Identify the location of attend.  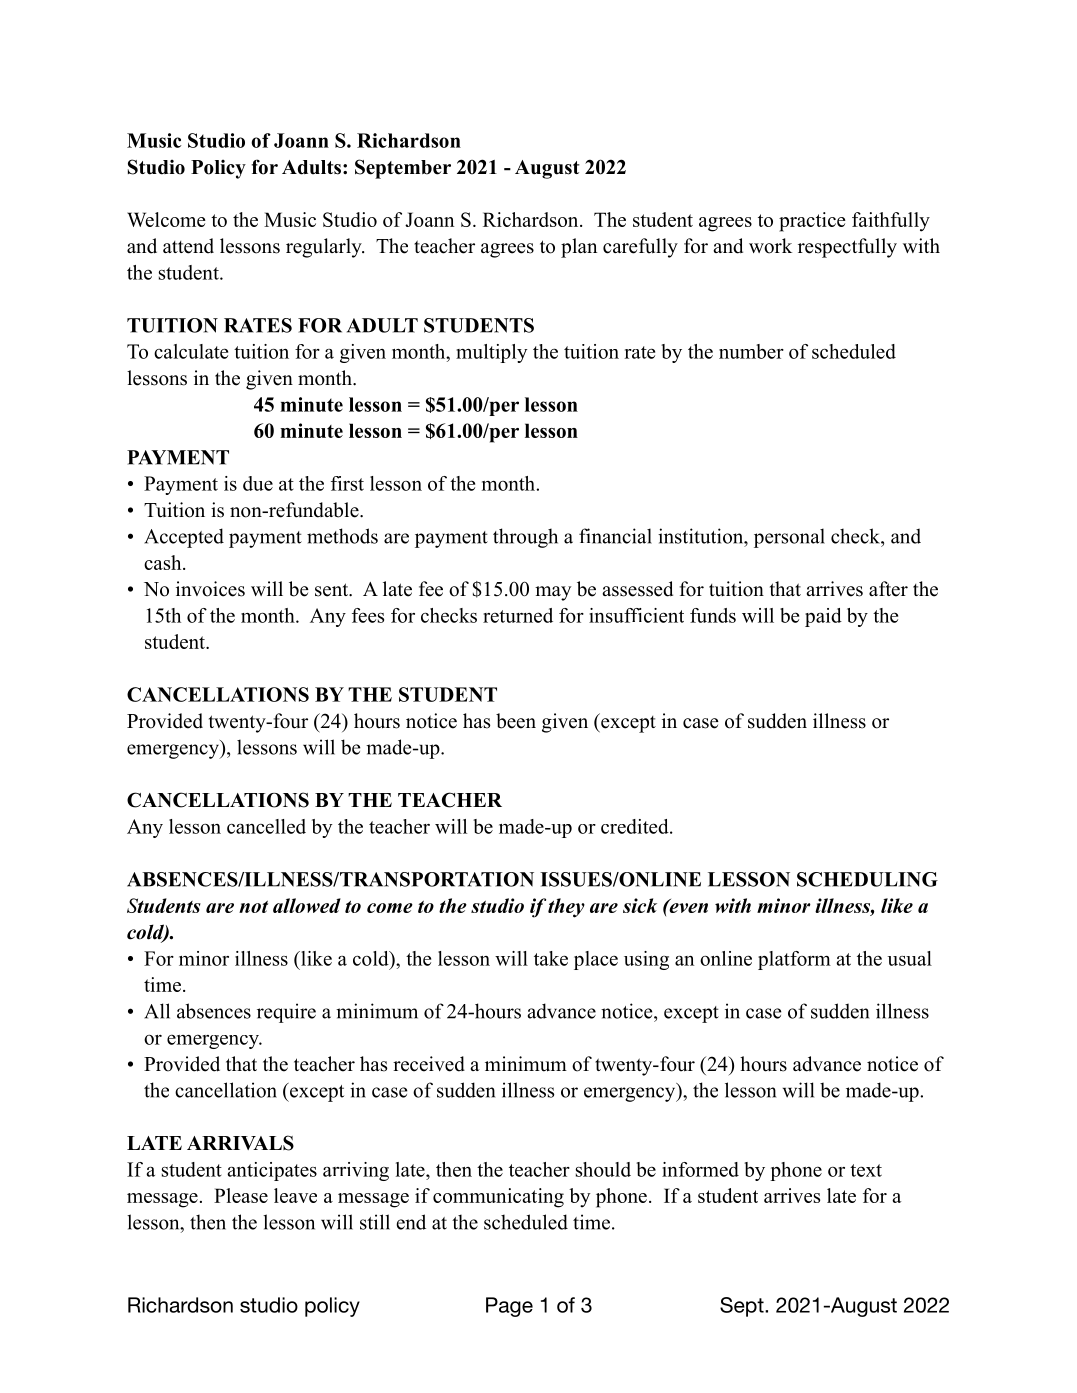
(188, 246).
